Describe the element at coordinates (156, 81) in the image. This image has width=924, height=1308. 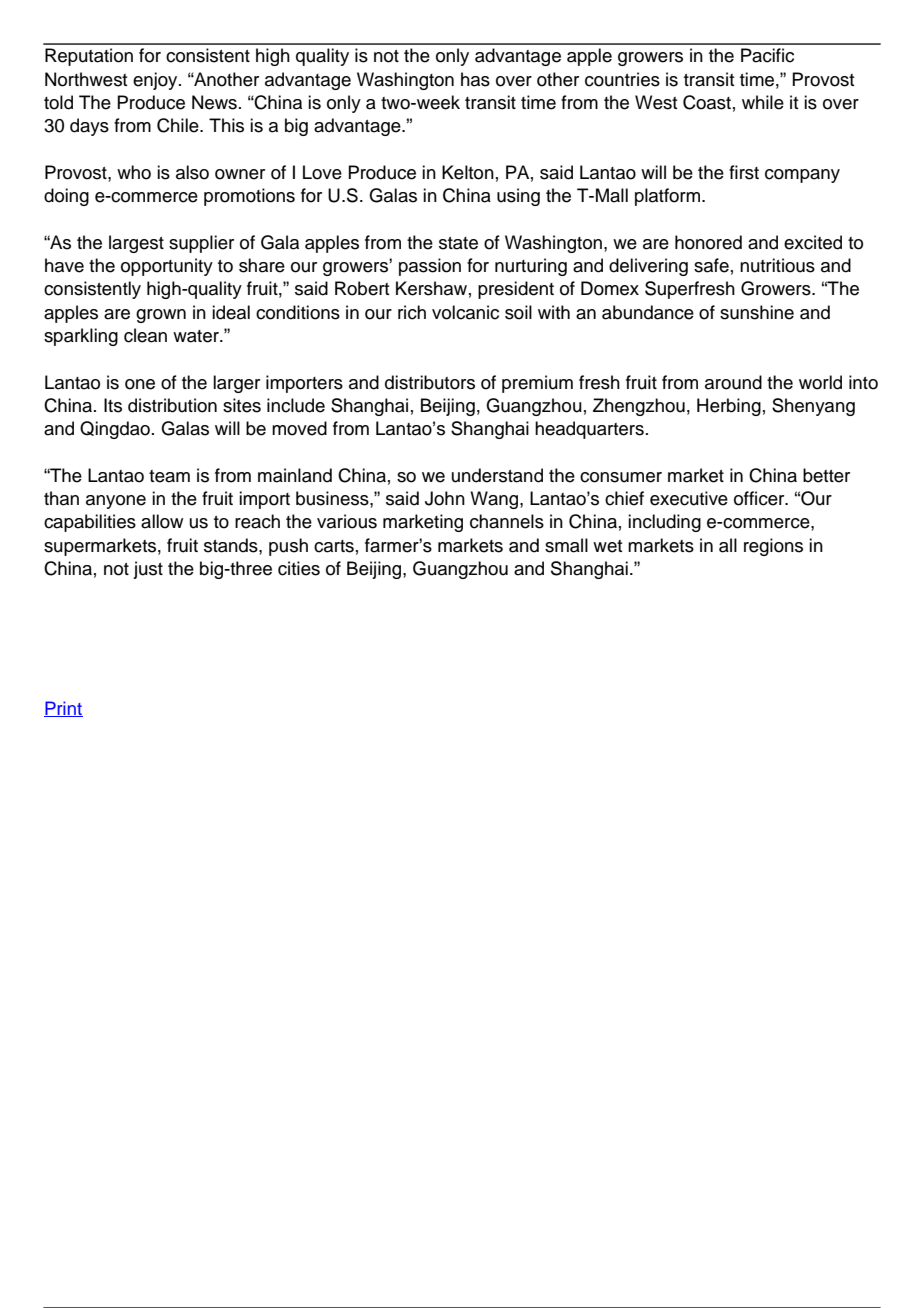
I see `enjoy` at that location.
